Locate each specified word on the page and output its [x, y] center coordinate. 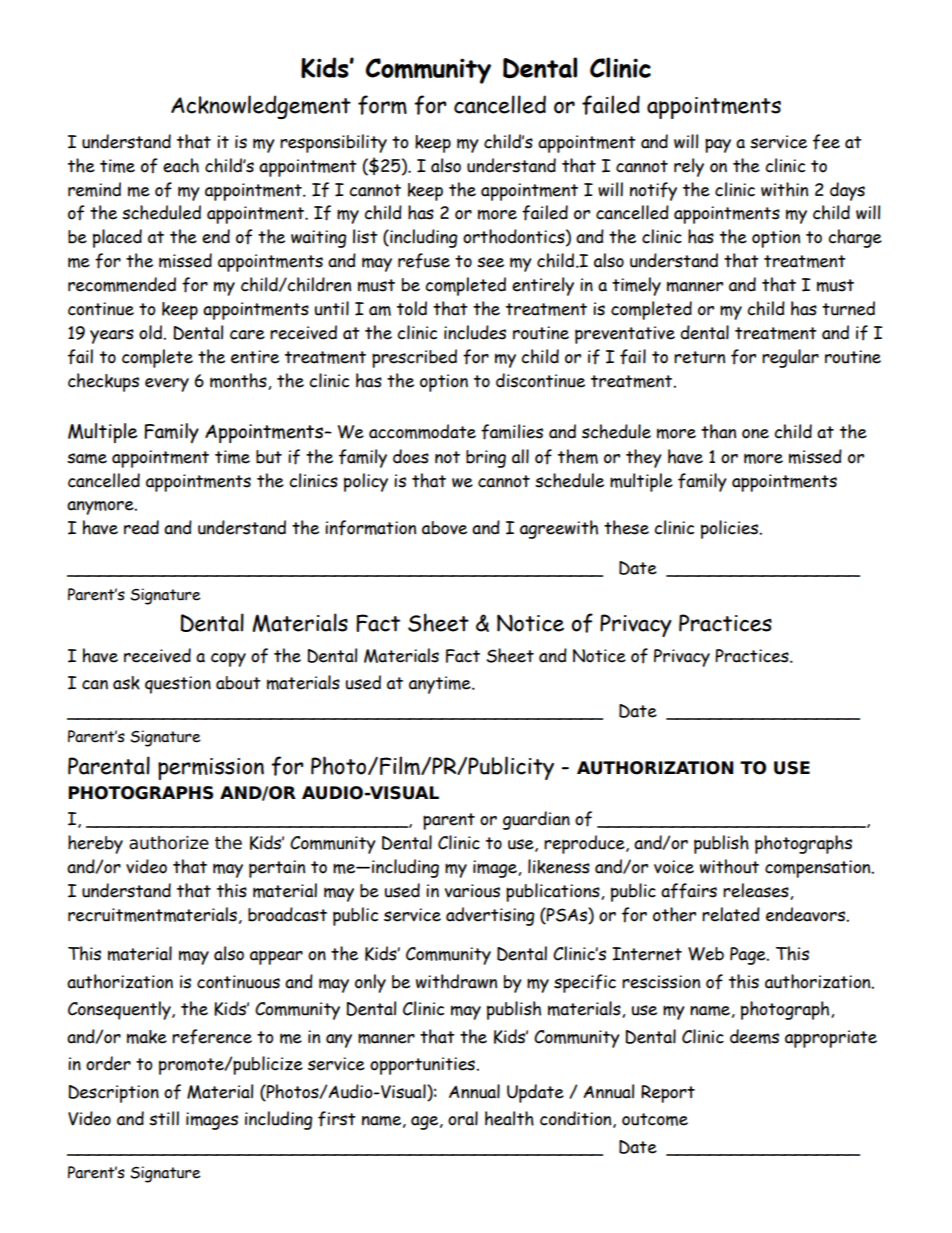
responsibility [333, 143]
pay [718, 145]
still [164, 1118]
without [729, 866]
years [112, 336]
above [444, 528]
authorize [169, 843]
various [472, 891]
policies [731, 529]
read [141, 527]
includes [475, 332]
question [178, 685]
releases [757, 891]
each [181, 165]
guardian [536, 820]
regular [790, 358]
